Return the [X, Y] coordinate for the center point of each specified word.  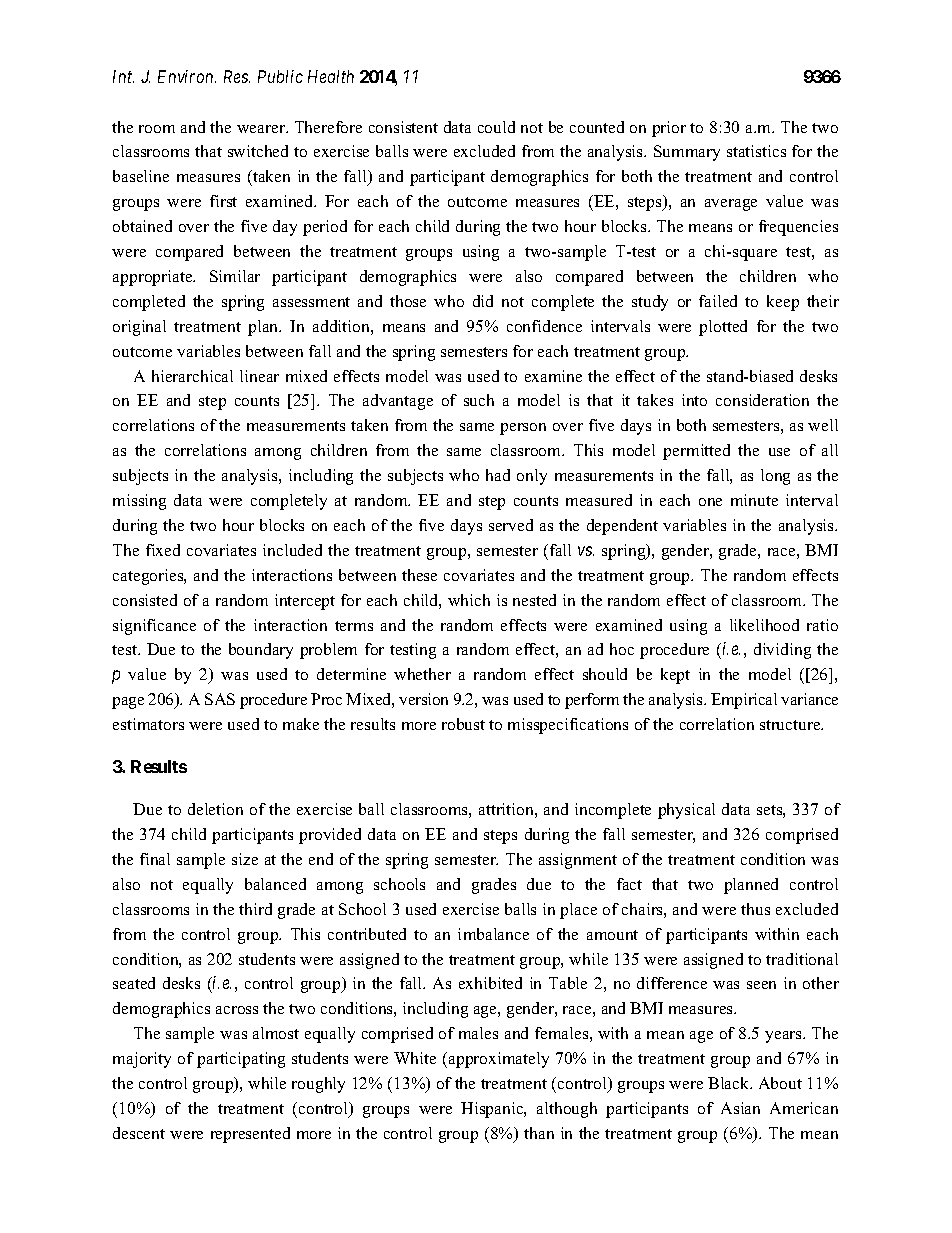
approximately [499, 1060]
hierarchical [192, 376]
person [523, 429]
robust [463, 724]
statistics [756, 151]
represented [250, 1135]
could [496, 127]
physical [686, 811]
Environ [187, 76]
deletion [215, 809]
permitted [696, 452]
